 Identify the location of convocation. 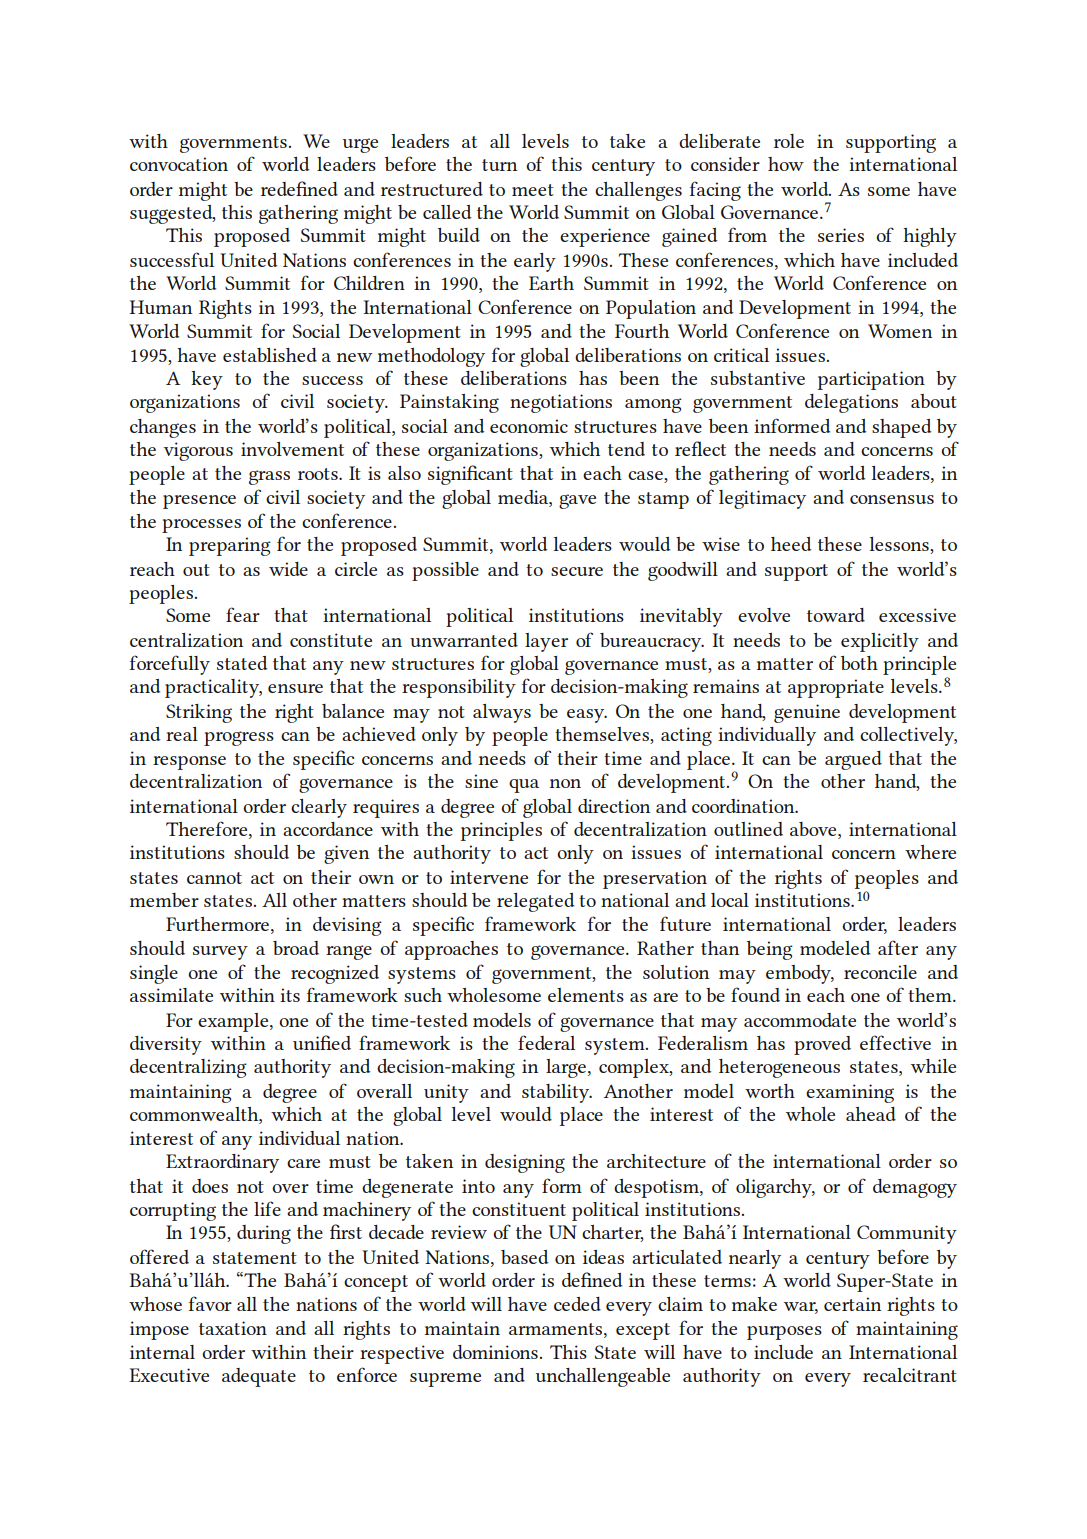
(179, 164).
